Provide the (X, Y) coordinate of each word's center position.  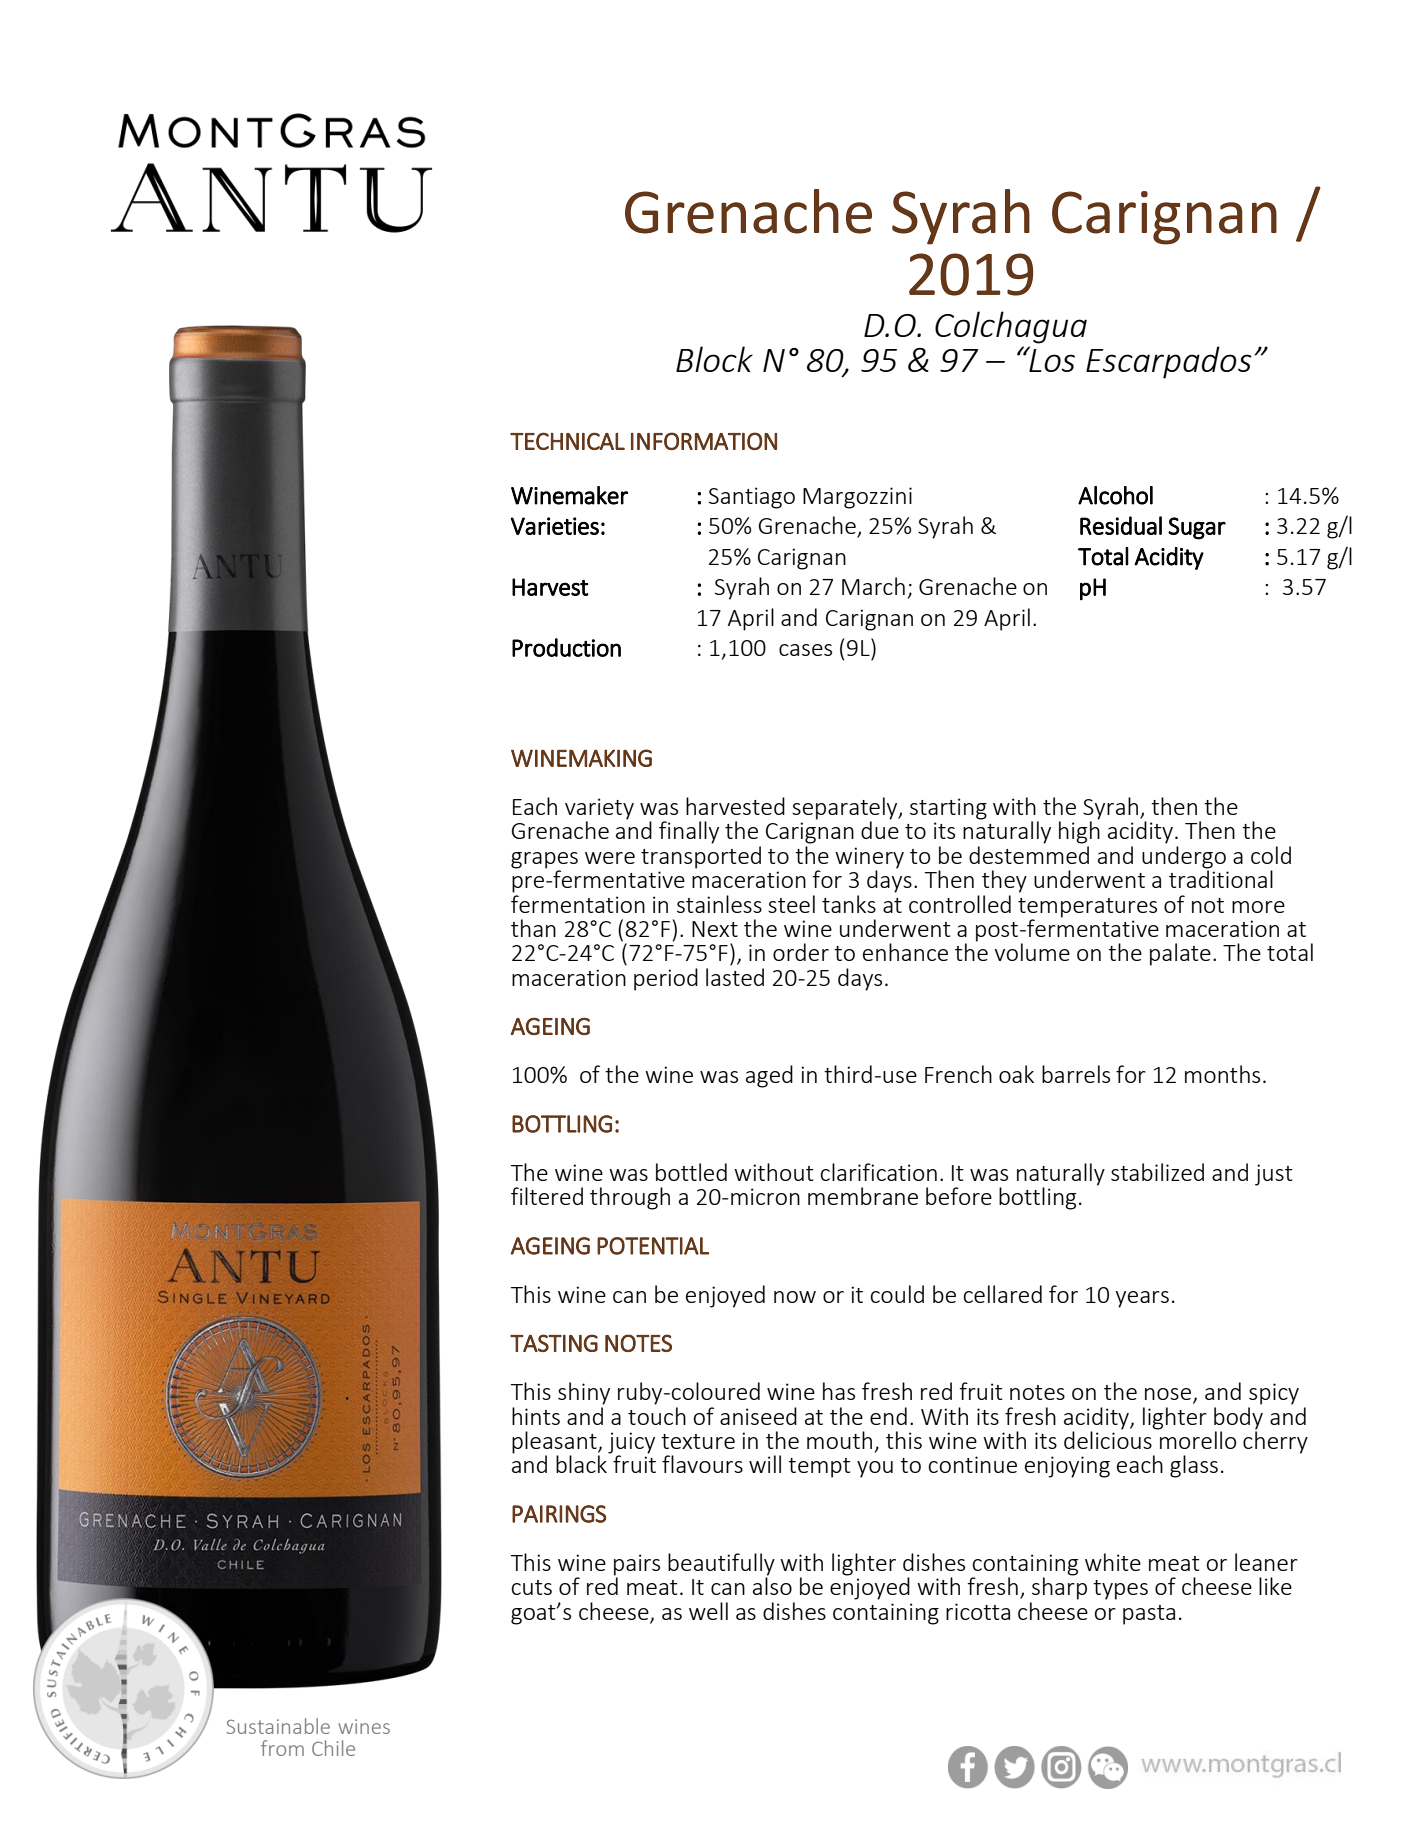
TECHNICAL (567, 441)
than (533, 928)
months (1222, 1074)
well (708, 1611)
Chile (333, 1748)
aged (769, 1076)
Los (1051, 359)
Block (714, 359)
